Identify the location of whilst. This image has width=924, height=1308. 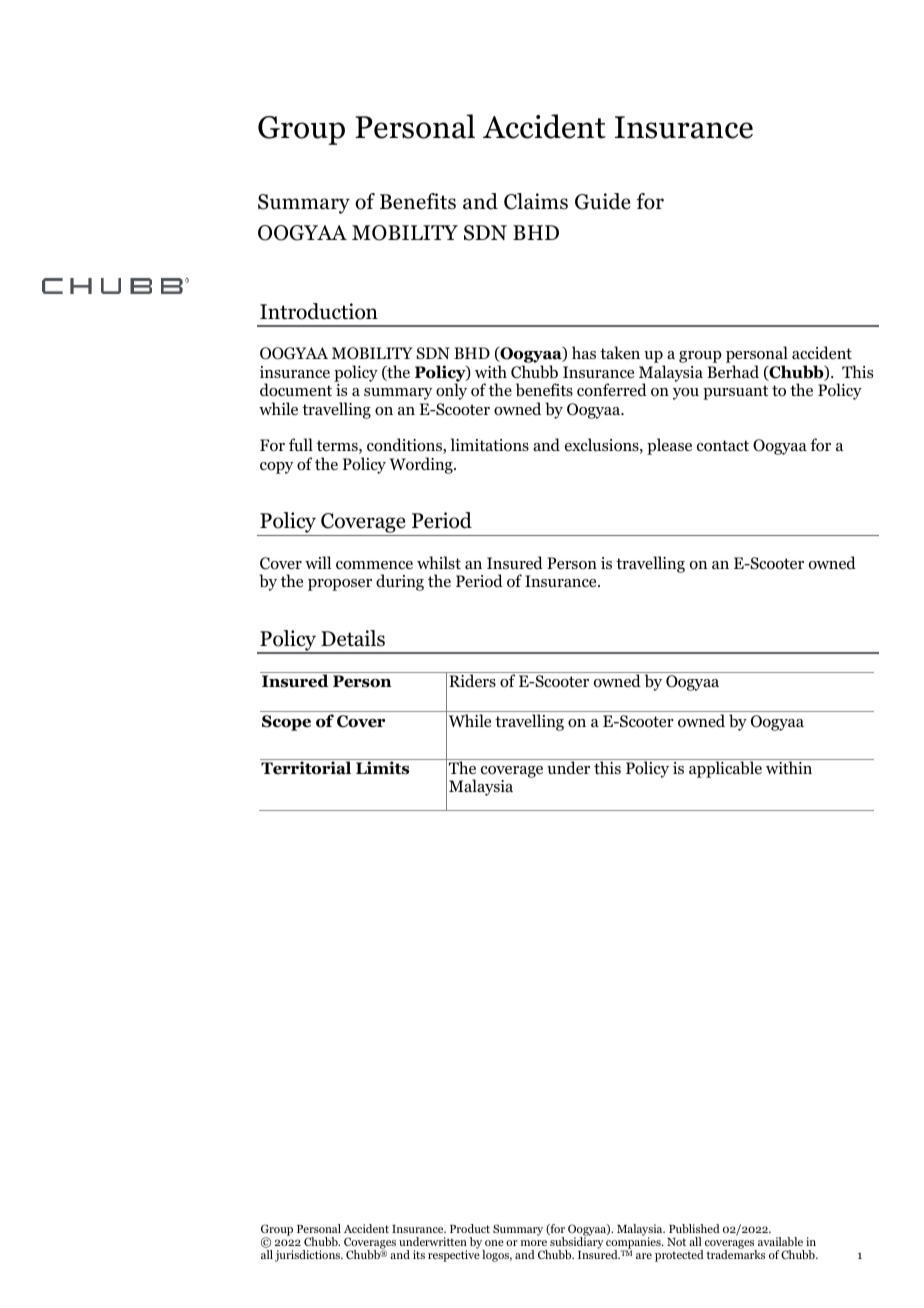
(439, 562).
